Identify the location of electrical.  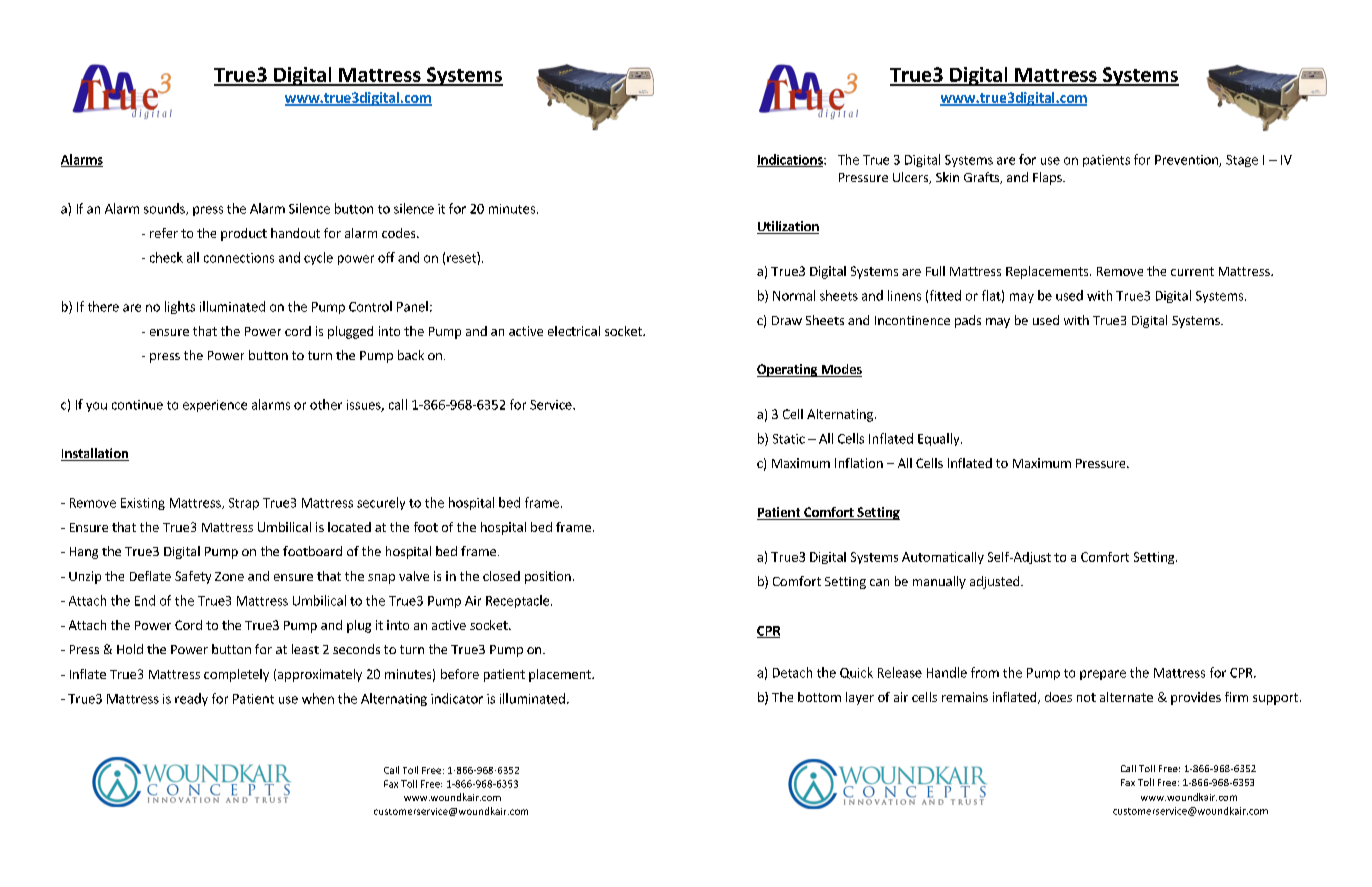
(574, 331).
